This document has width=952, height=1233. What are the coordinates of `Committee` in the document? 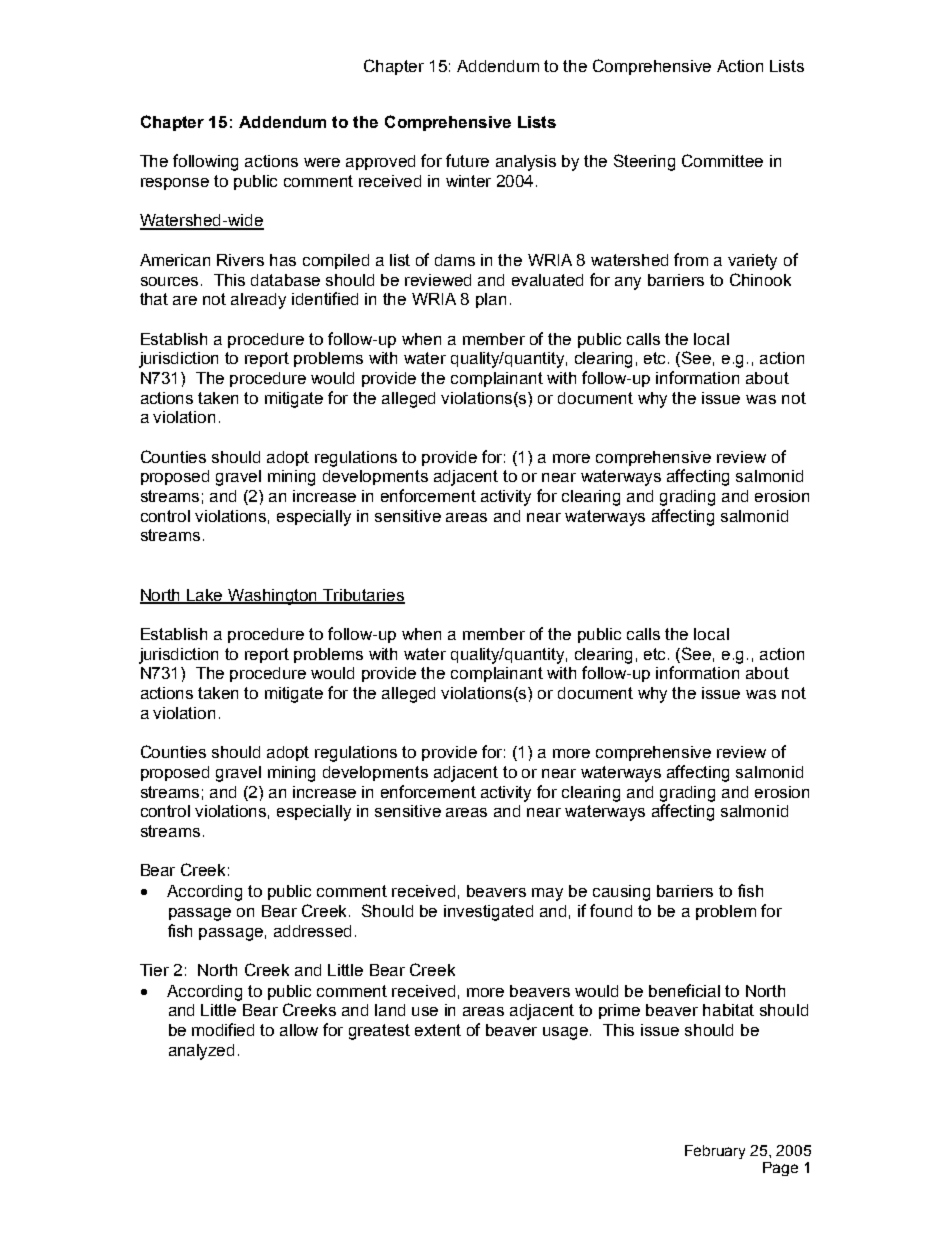 It's located at (722, 160).
